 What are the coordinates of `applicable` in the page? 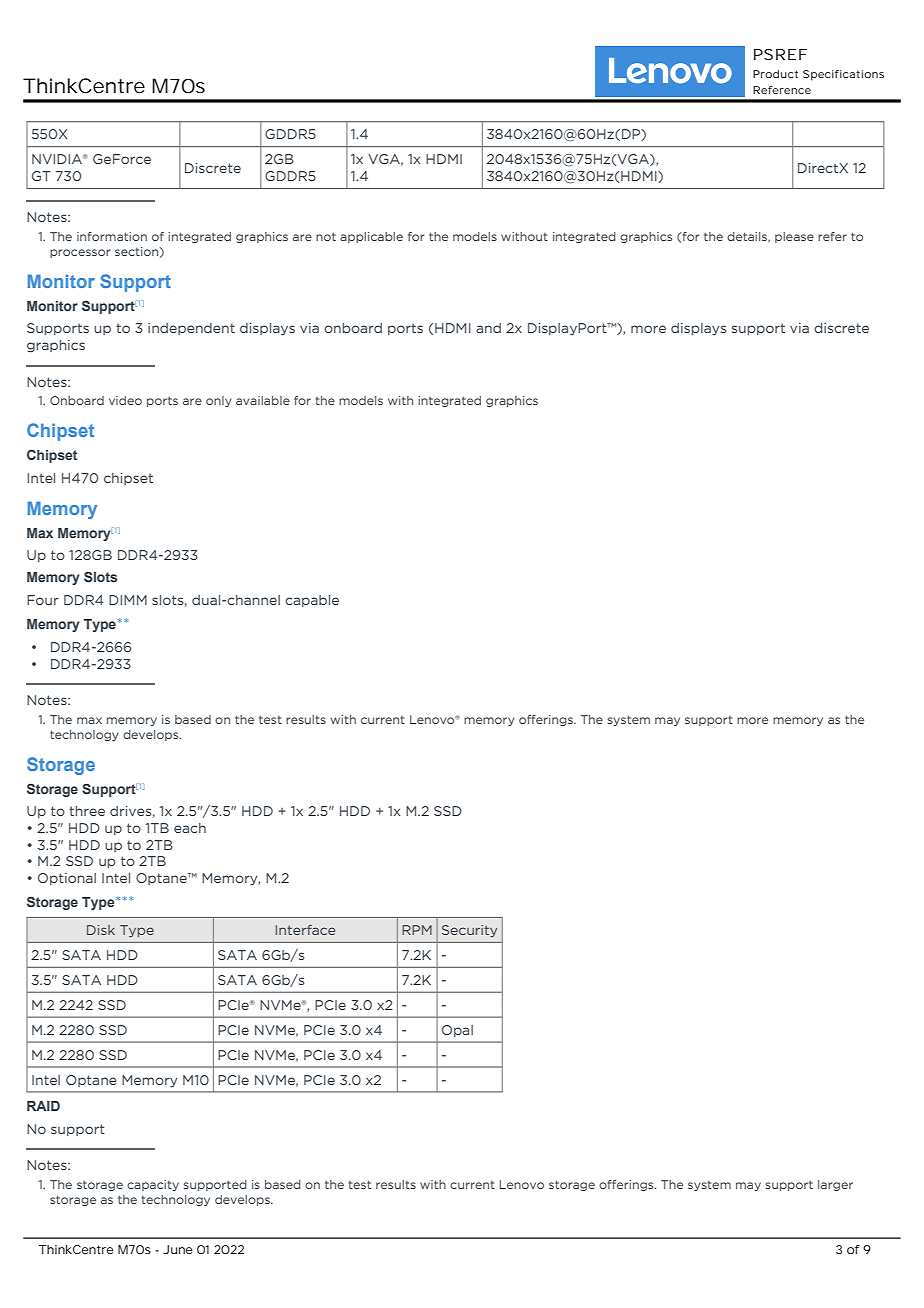 It's located at (371, 237).
